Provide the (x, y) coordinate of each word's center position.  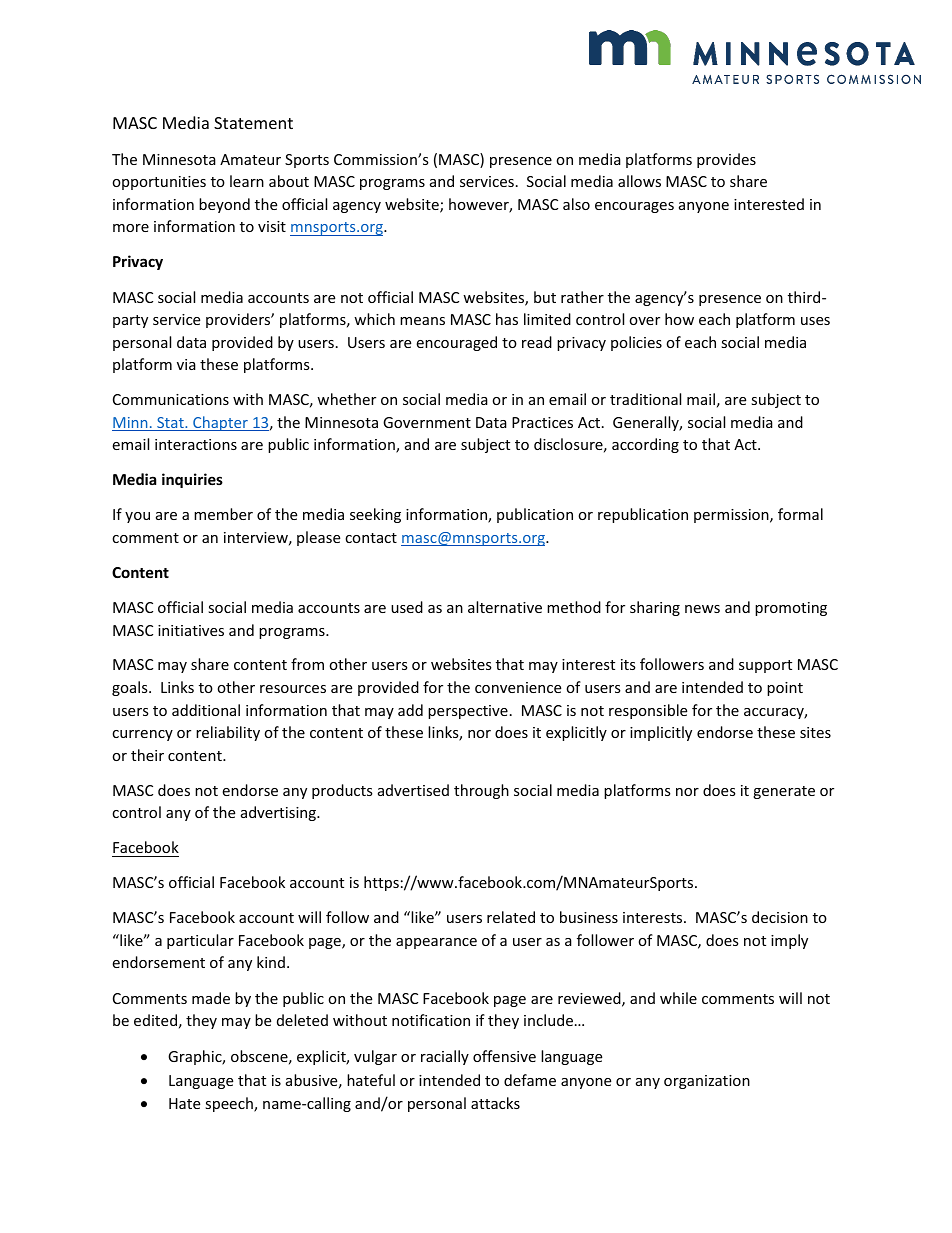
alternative (505, 607)
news (702, 609)
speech (230, 1104)
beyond (224, 205)
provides (726, 160)
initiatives (191, 630)
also (576, 204)
